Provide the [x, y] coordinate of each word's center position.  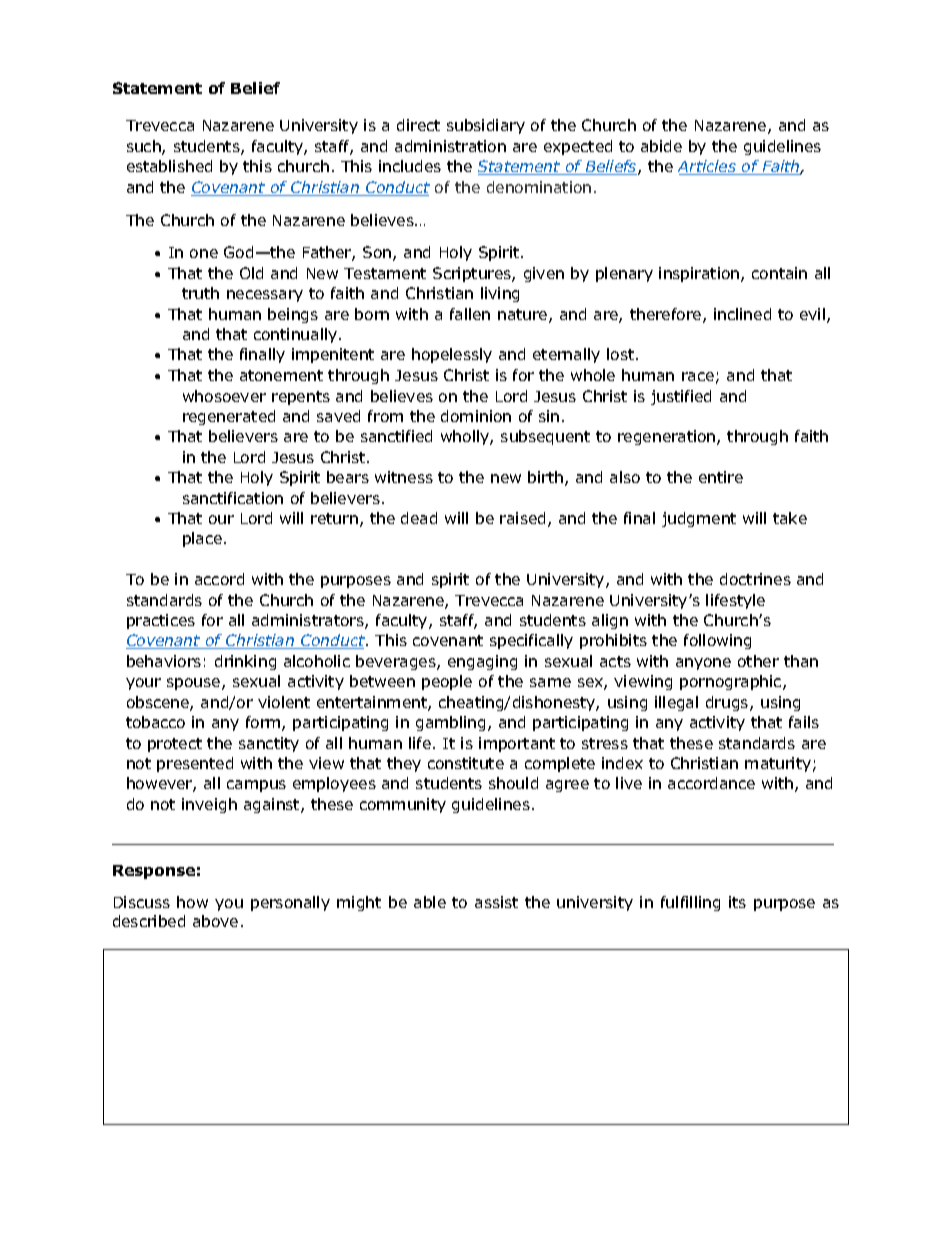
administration [450, 146]
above [215, 921]
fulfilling [690, 903]
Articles [708, 167]
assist [496, 902]
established [169, 166]
